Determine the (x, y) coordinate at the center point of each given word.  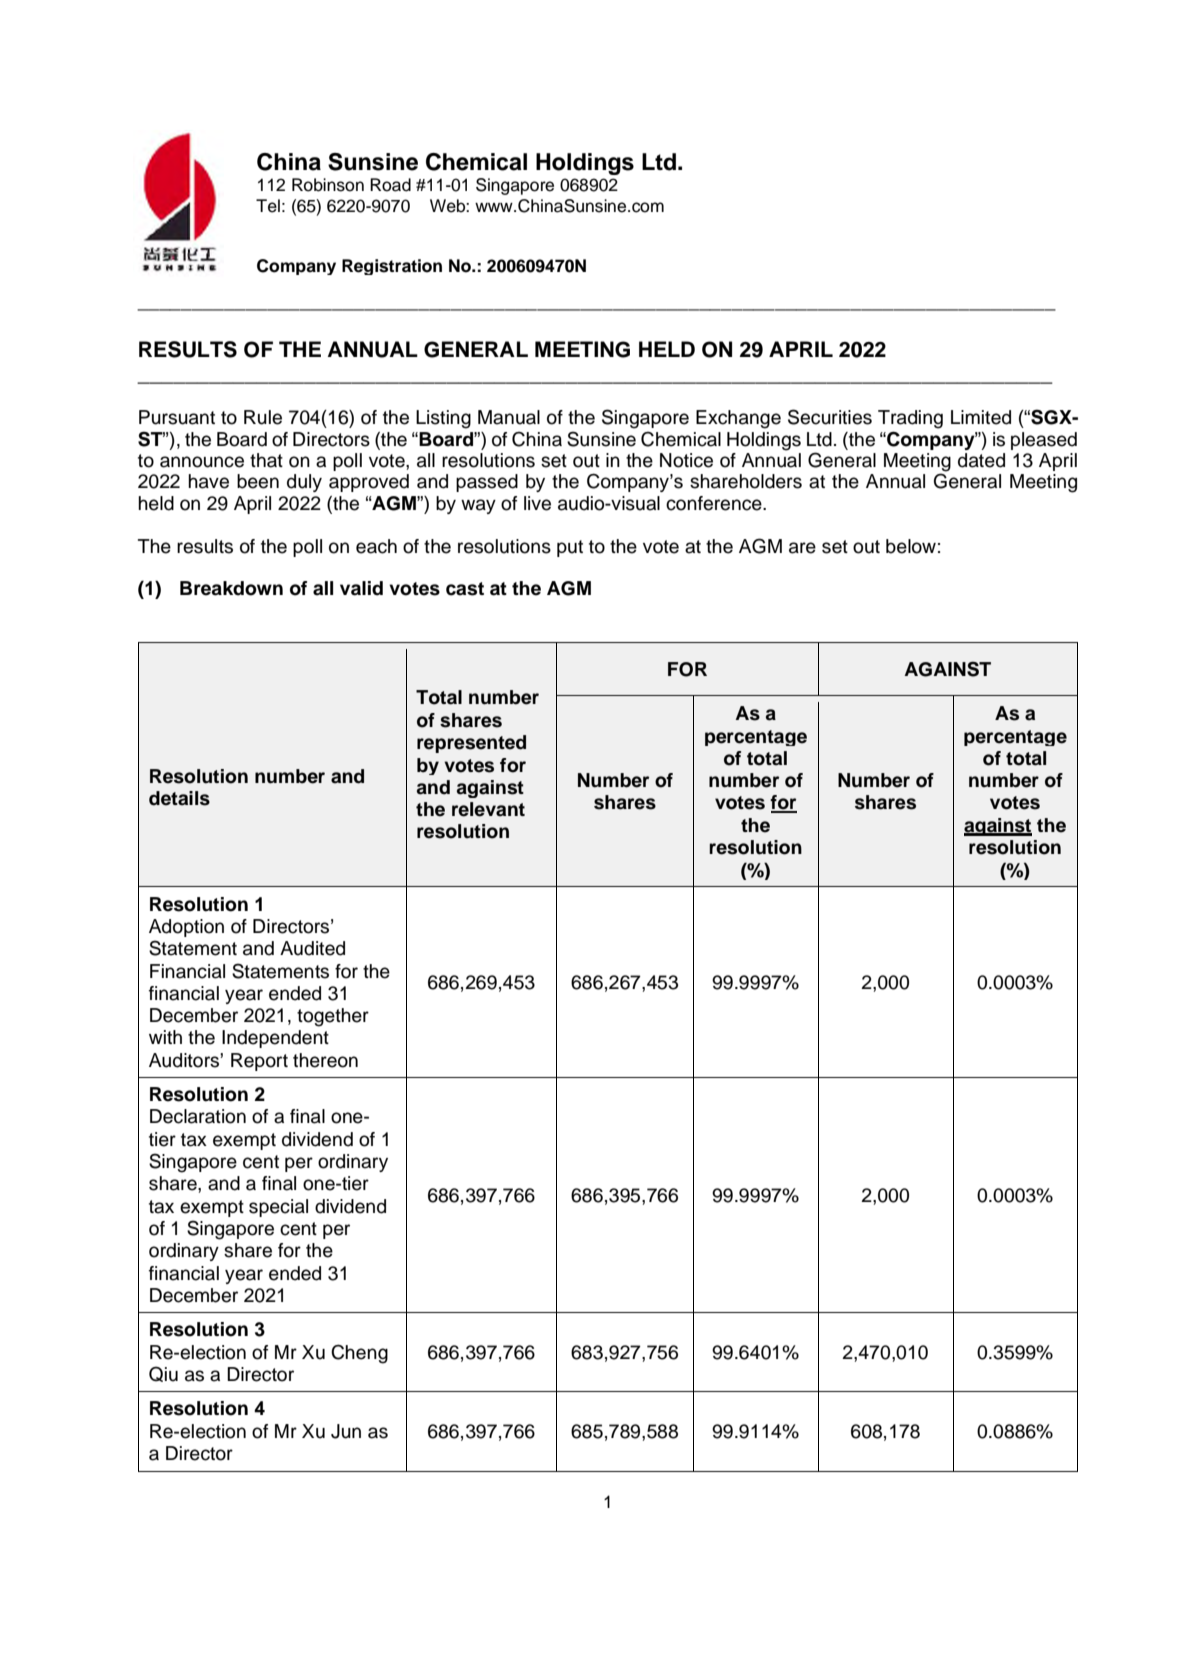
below (911, 546)
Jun (346, 1431)
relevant (488, 809)
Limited (981, 417)
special (278, 1208)
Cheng (359, 1354)
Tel (268, 206)
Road (390, 185)
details (179, 798)
